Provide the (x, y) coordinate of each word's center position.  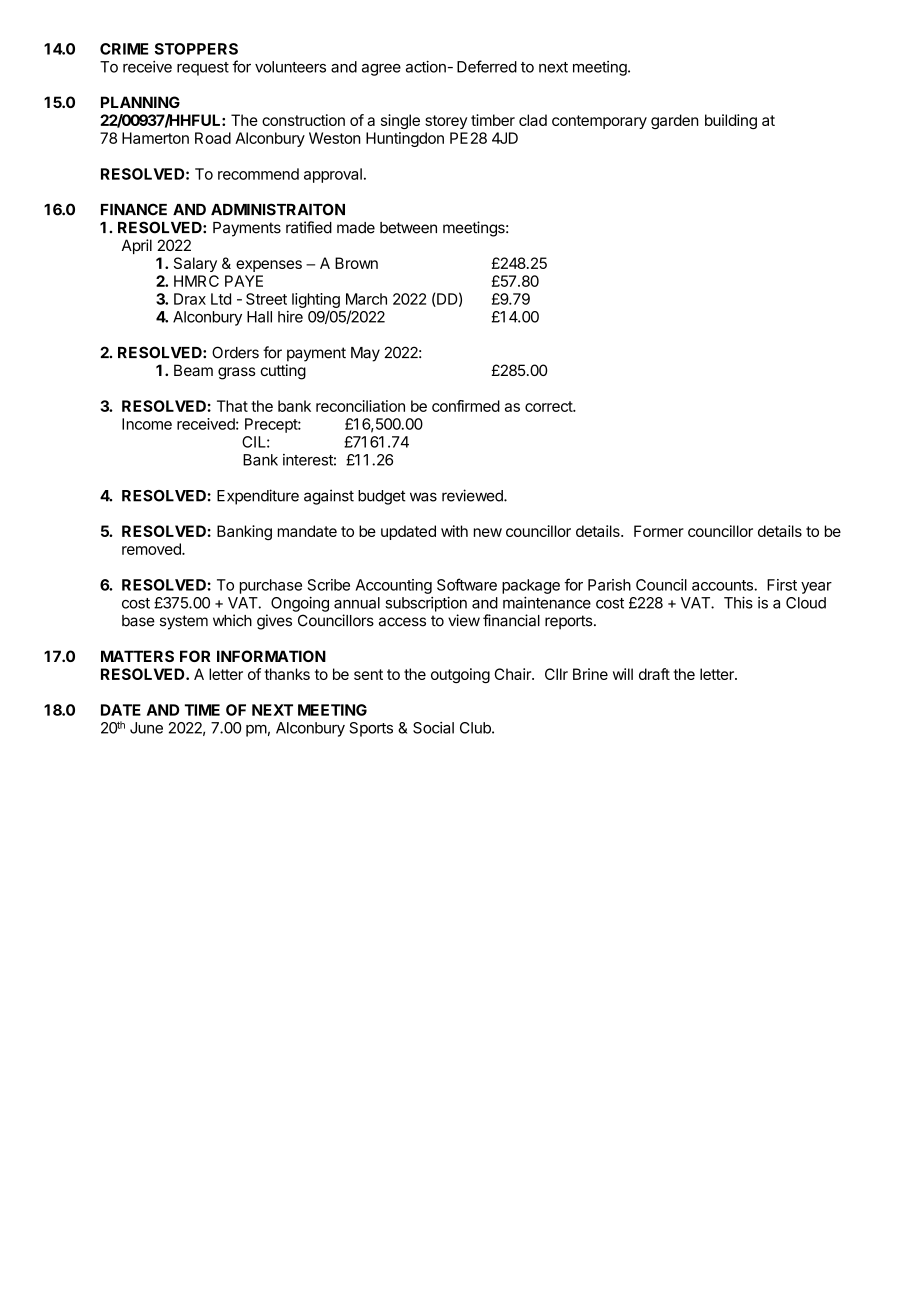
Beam (193, 370)
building (731, 121)
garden (675, 121)
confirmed (466, 406)
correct (549, 406)
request (203, 69)
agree (381, 70)
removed (152, 549)
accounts (723, 585)
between (408, 228)
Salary (195, 264)
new (488, 532)
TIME (202, 710)
